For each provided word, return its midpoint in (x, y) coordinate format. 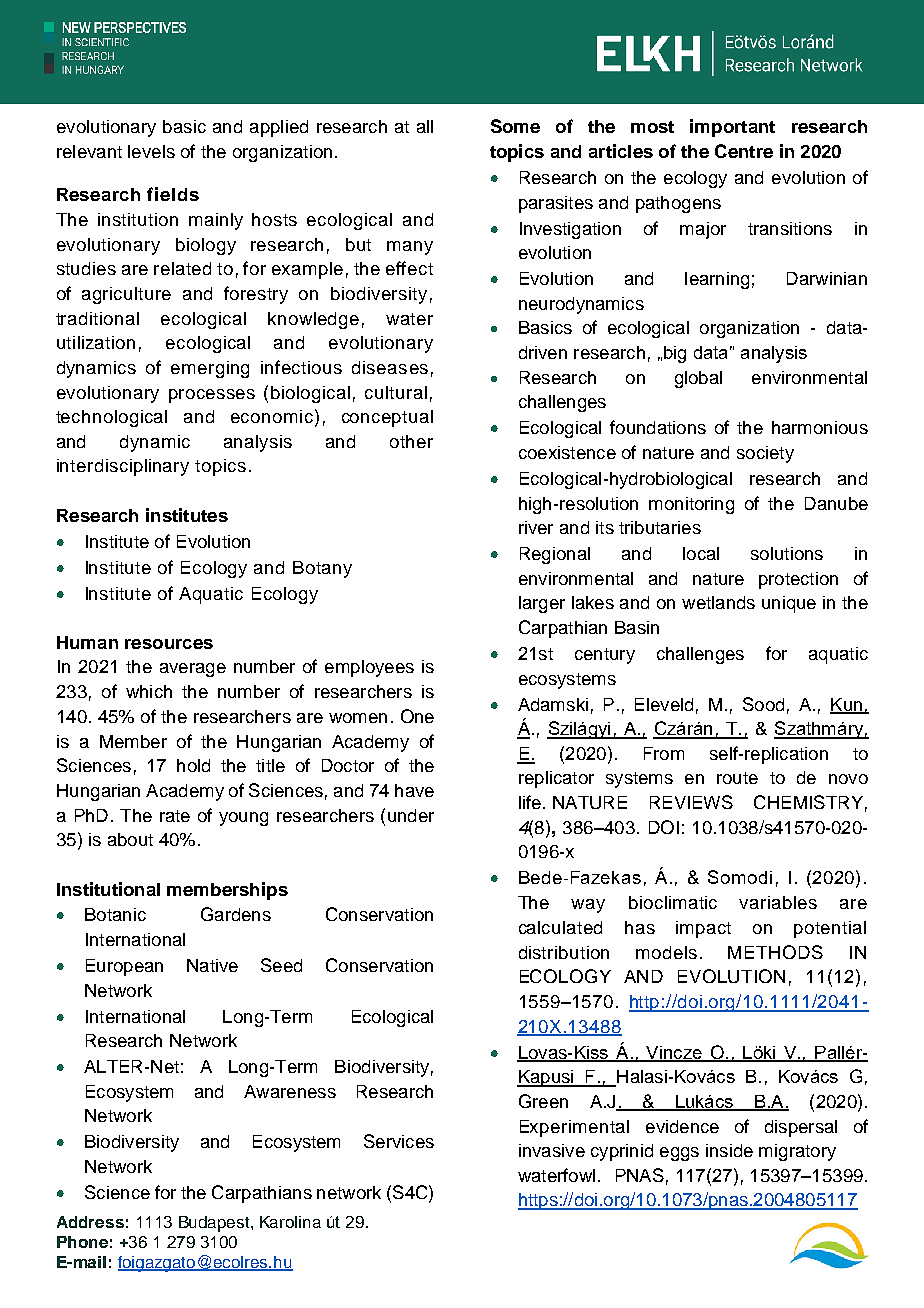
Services (399, 1141)
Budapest (215, 1224)
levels (151, 151)
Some (515, 126)
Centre (744, 151)
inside (729, 1150)
